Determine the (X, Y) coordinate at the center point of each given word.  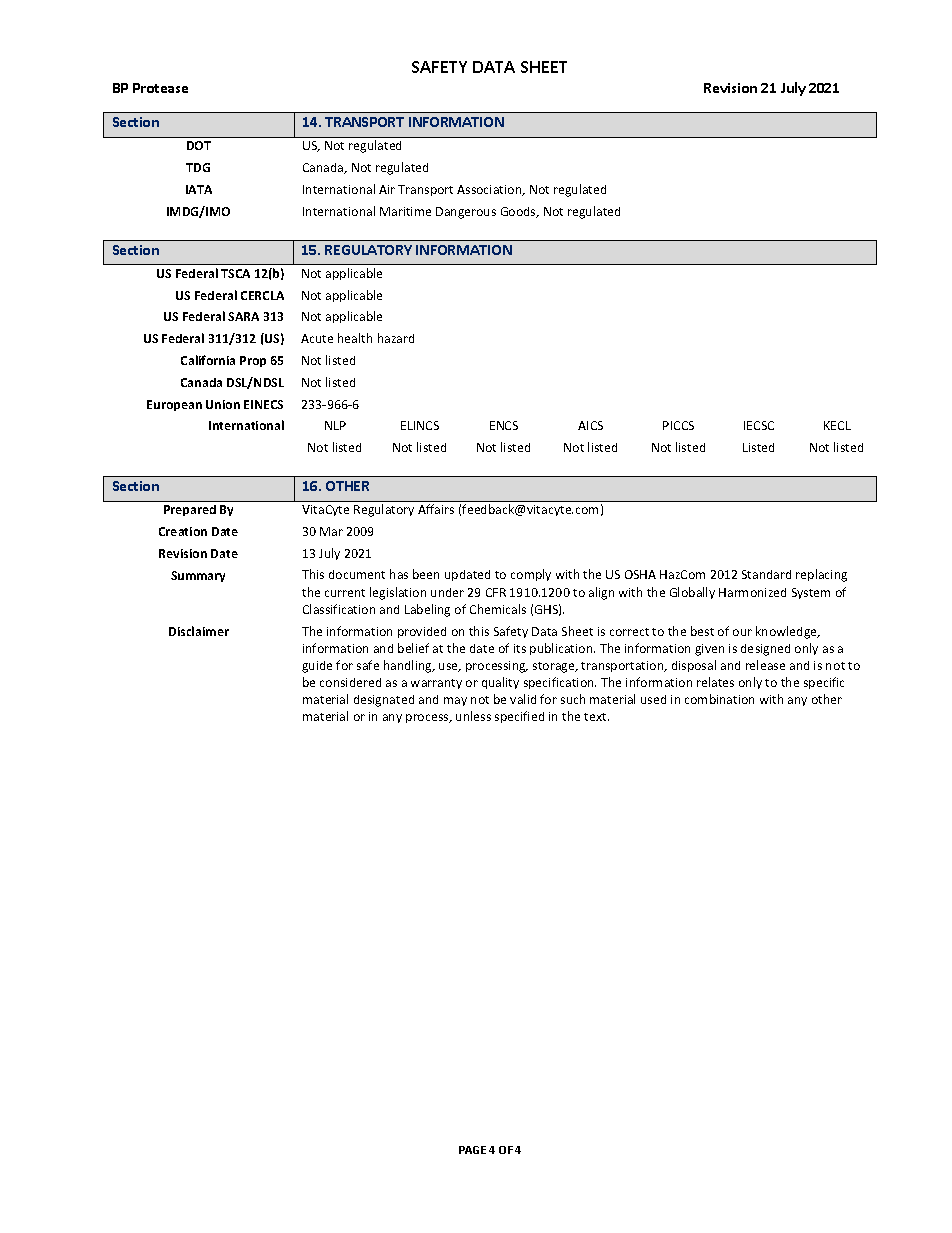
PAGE (472, 1150)
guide (317, 667)
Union (223, 404)
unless (473, 716)
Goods (519, 212)
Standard (766, 574)
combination (719, 699)
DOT (199, 145)
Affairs (436, 509)
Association (490, 190)
